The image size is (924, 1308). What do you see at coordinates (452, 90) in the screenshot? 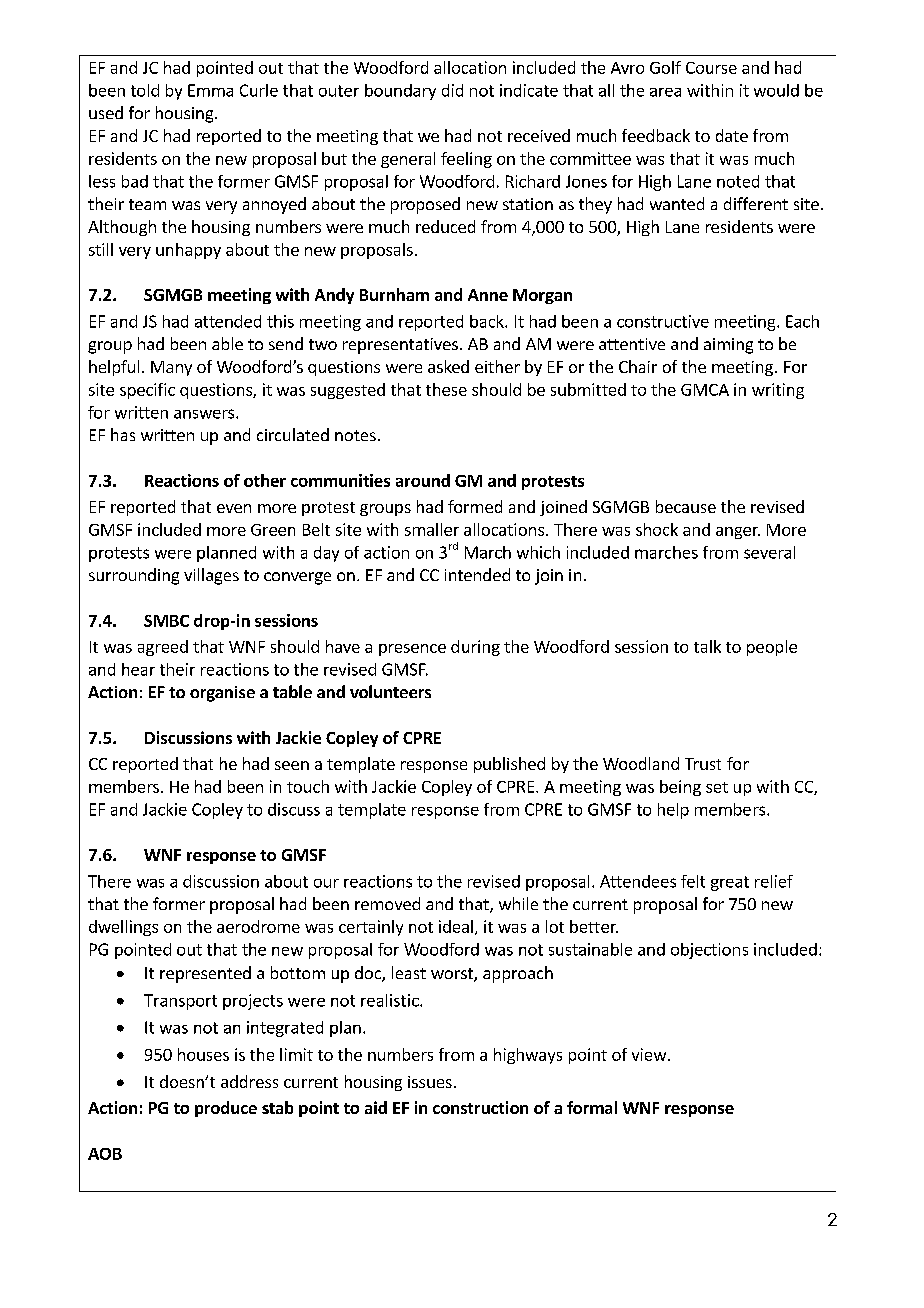
I see `did` at bounding box center [452, 90].
